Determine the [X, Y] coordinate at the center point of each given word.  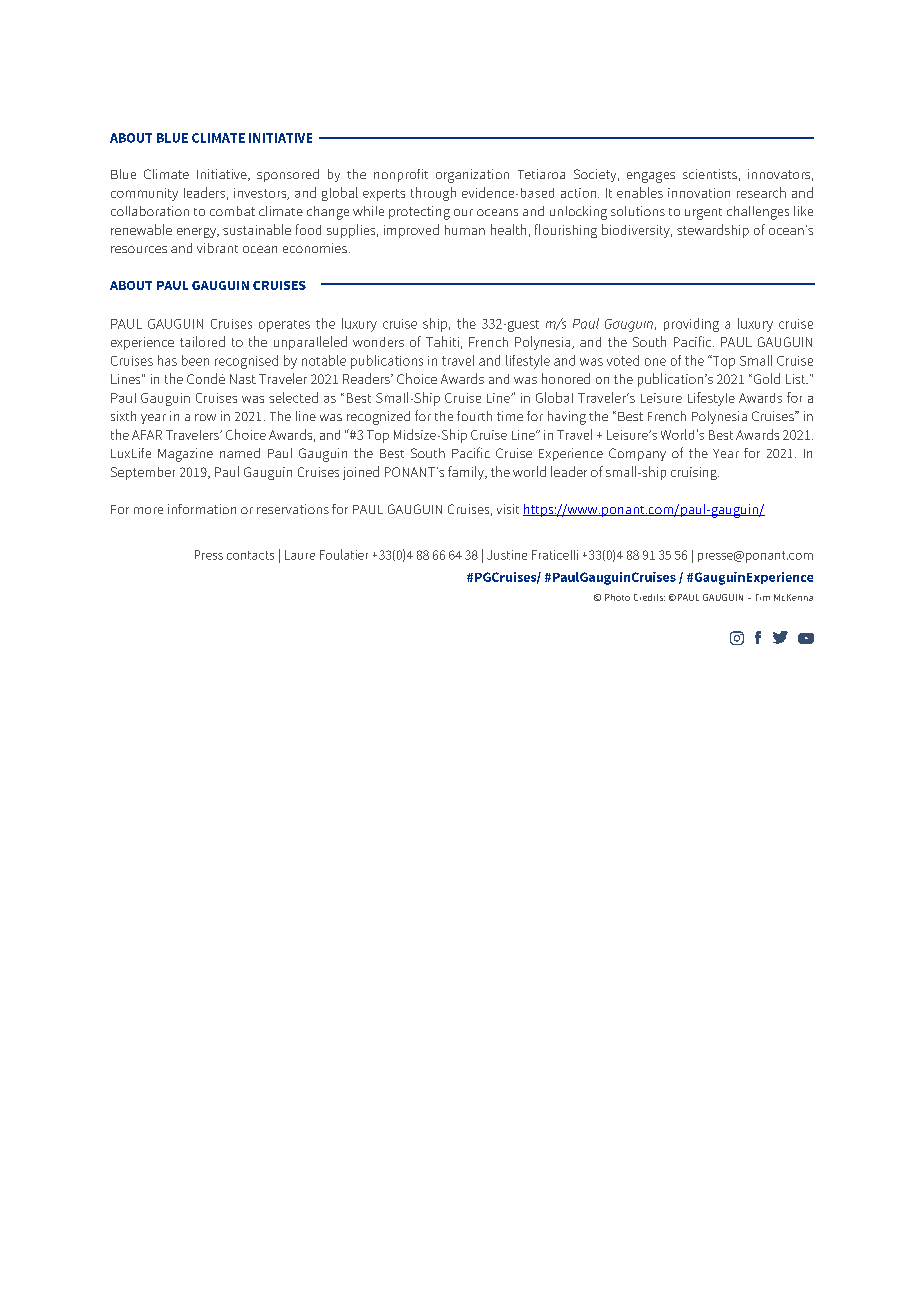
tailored [202, 341]
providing [691, 325]
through [433, 194]
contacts [250, 555]
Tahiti [442, 341]
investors [261, 194]
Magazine [185, 455]
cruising [695, 473]
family [467, 473]
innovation [699, 193]
